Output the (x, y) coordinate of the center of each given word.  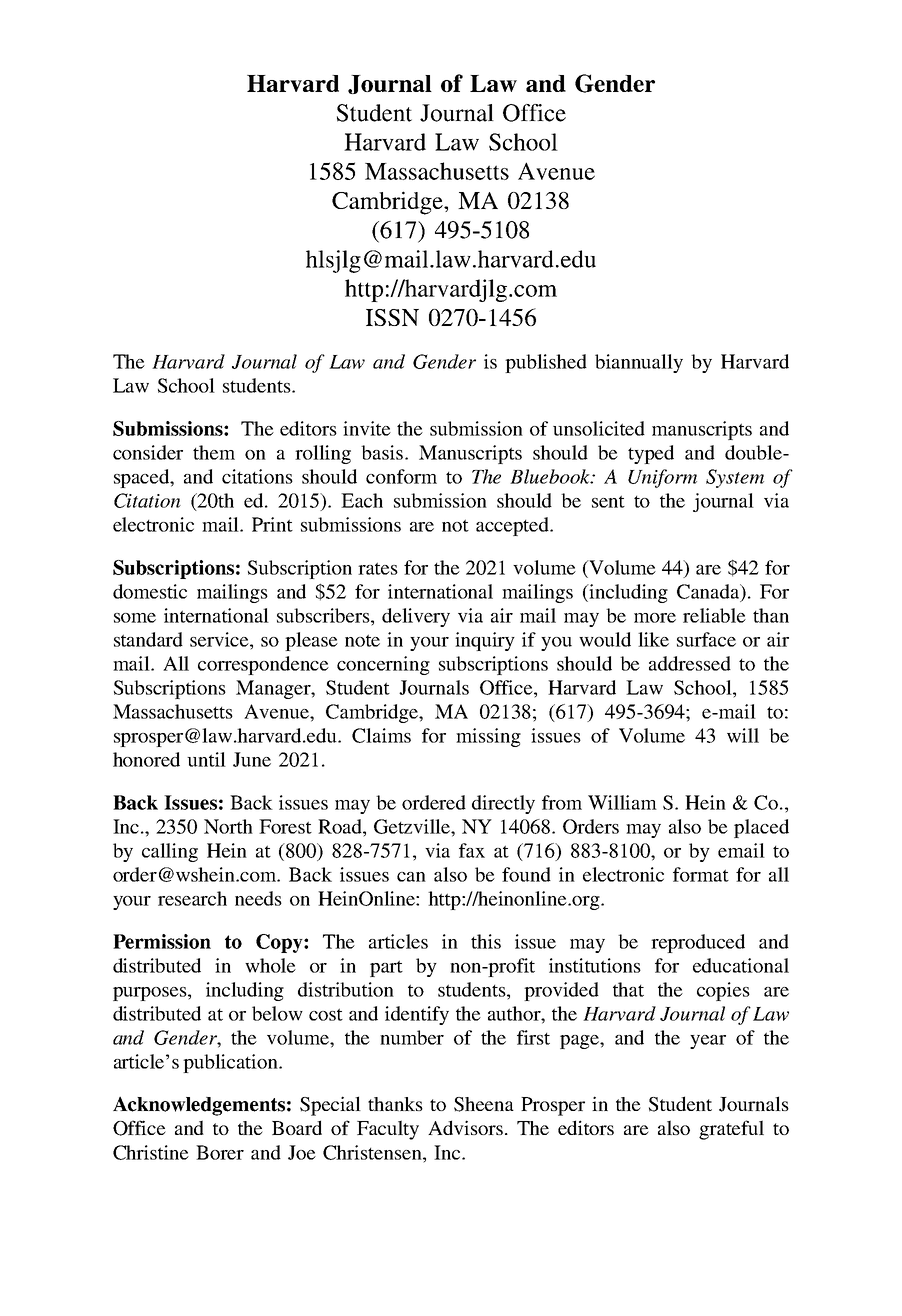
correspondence (263, 665)
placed (761, 828)
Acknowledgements (199, 1106)
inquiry (485, 641)
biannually (639, 363)
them (214, 452)
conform (401, 476)
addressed (690, 663)
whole (270, 965)
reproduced (698, 943)
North (228, 826)
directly (503, 804)
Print (272, 524)
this (486, 941)
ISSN (392, 317)
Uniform (662, 478)
